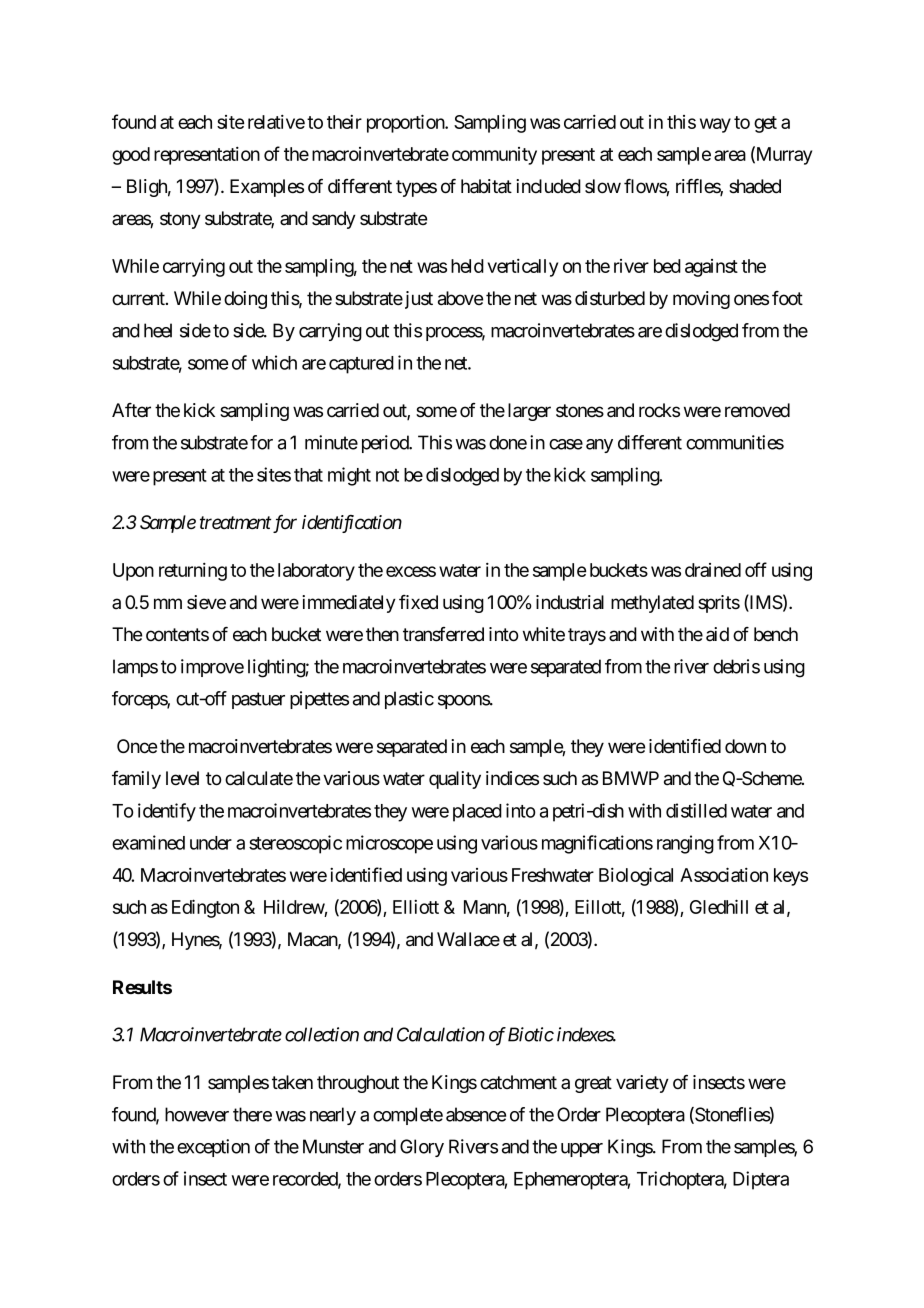  What do you see at coordinates (757, 410) in the screenshot?
I see `removed` at bounding box center [757, 410].
